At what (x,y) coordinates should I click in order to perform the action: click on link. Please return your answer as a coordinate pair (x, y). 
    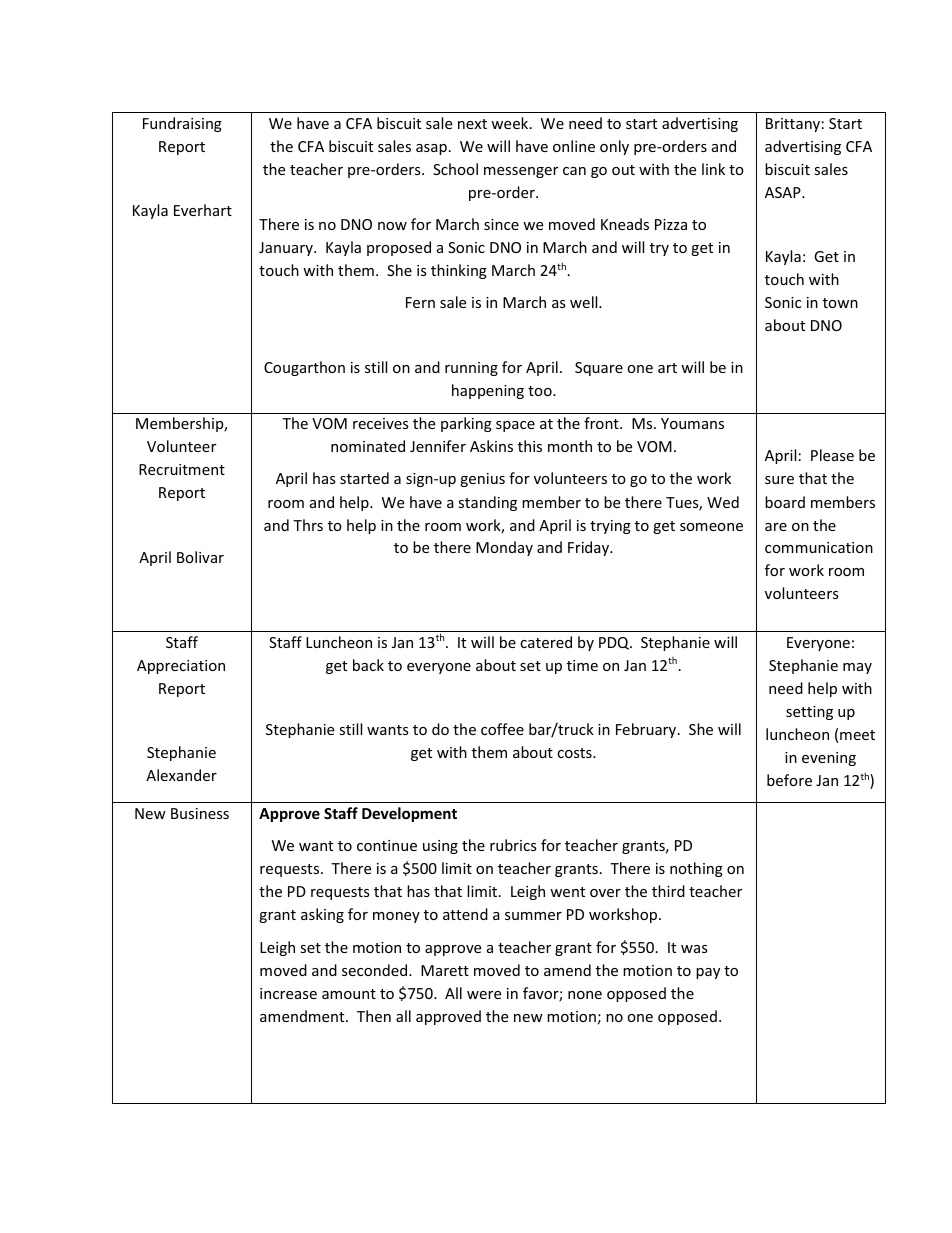
    Looking at the image, I should click on (713, 169).
